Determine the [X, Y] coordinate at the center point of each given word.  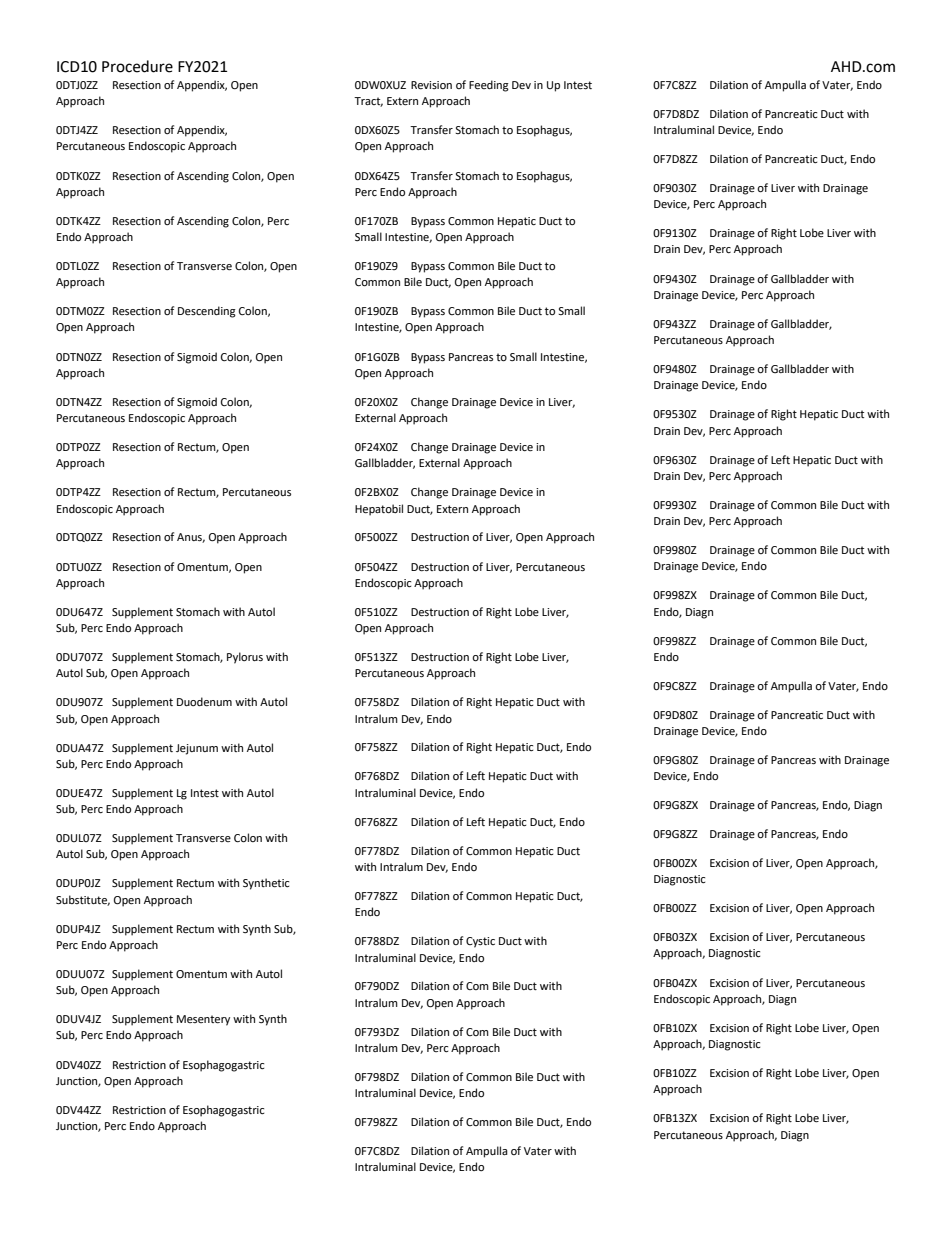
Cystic [480, 942]
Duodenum [204, 702]
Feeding [489, 86]
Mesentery [203, 1020]
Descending [207, 312]
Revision [431, 85]
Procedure [137, 66]
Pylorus [245, 658]
